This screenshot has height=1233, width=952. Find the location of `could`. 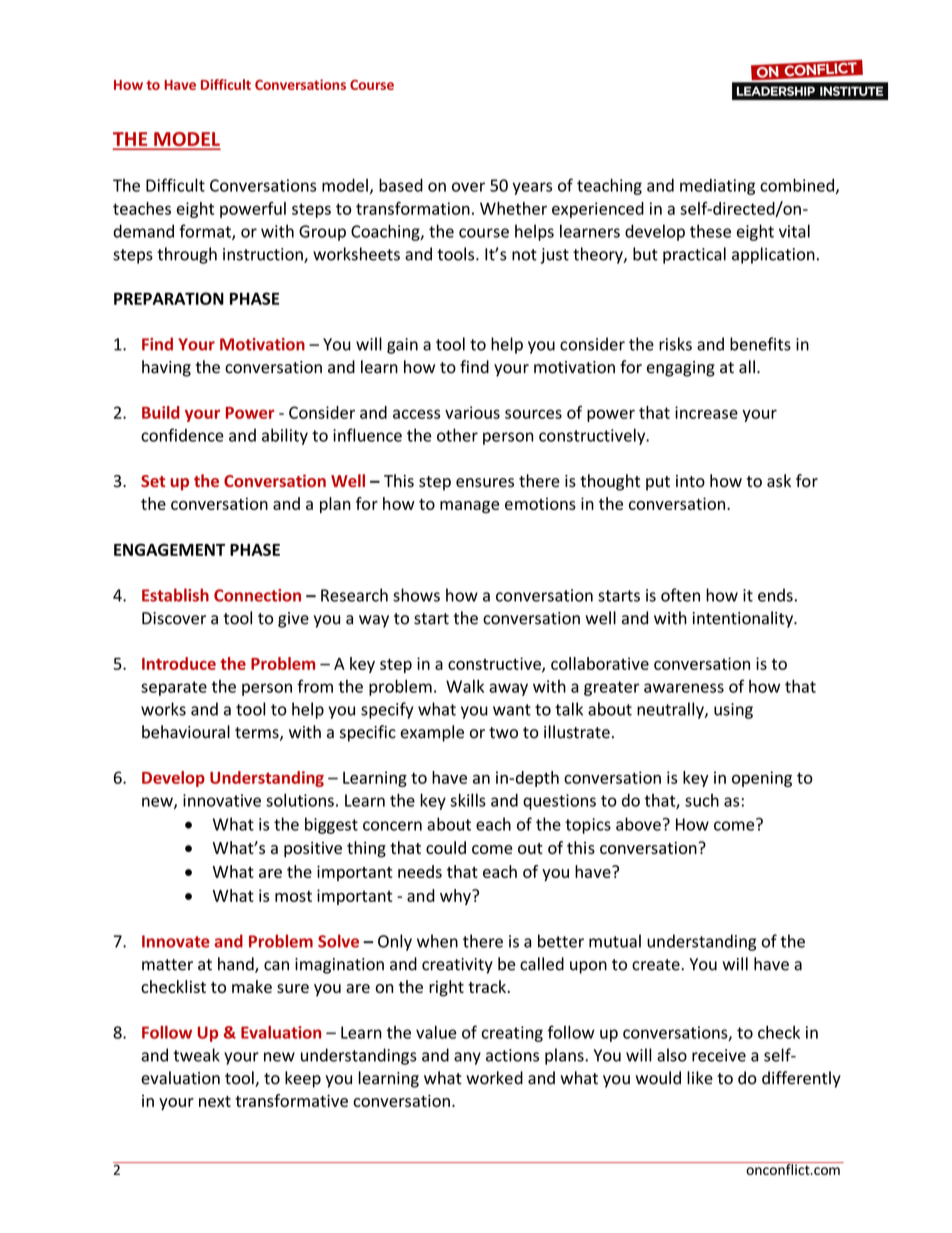

could is located at coordinates (446, 847).
